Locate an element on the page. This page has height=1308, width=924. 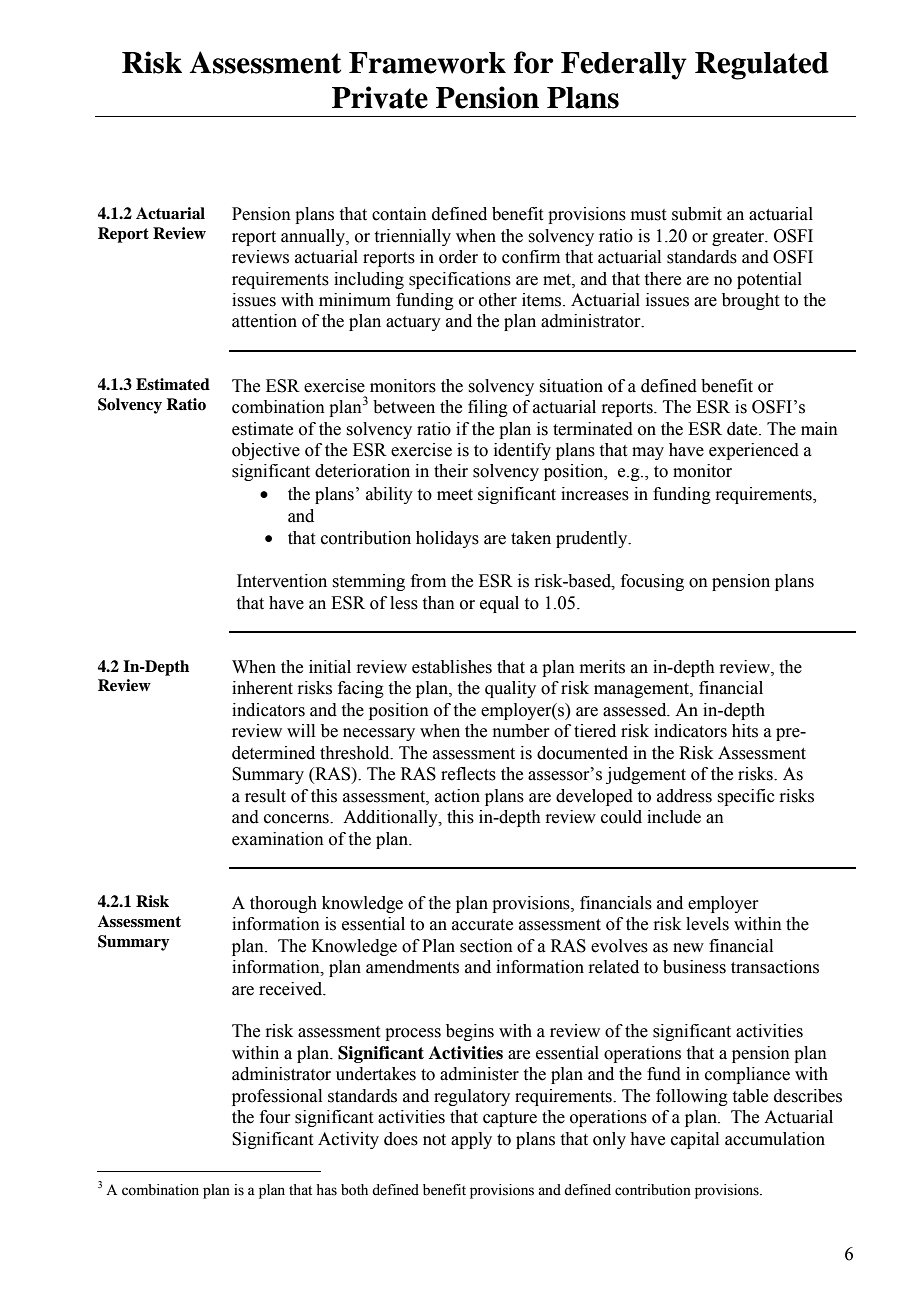
address is located at coordinates (684, 796).
